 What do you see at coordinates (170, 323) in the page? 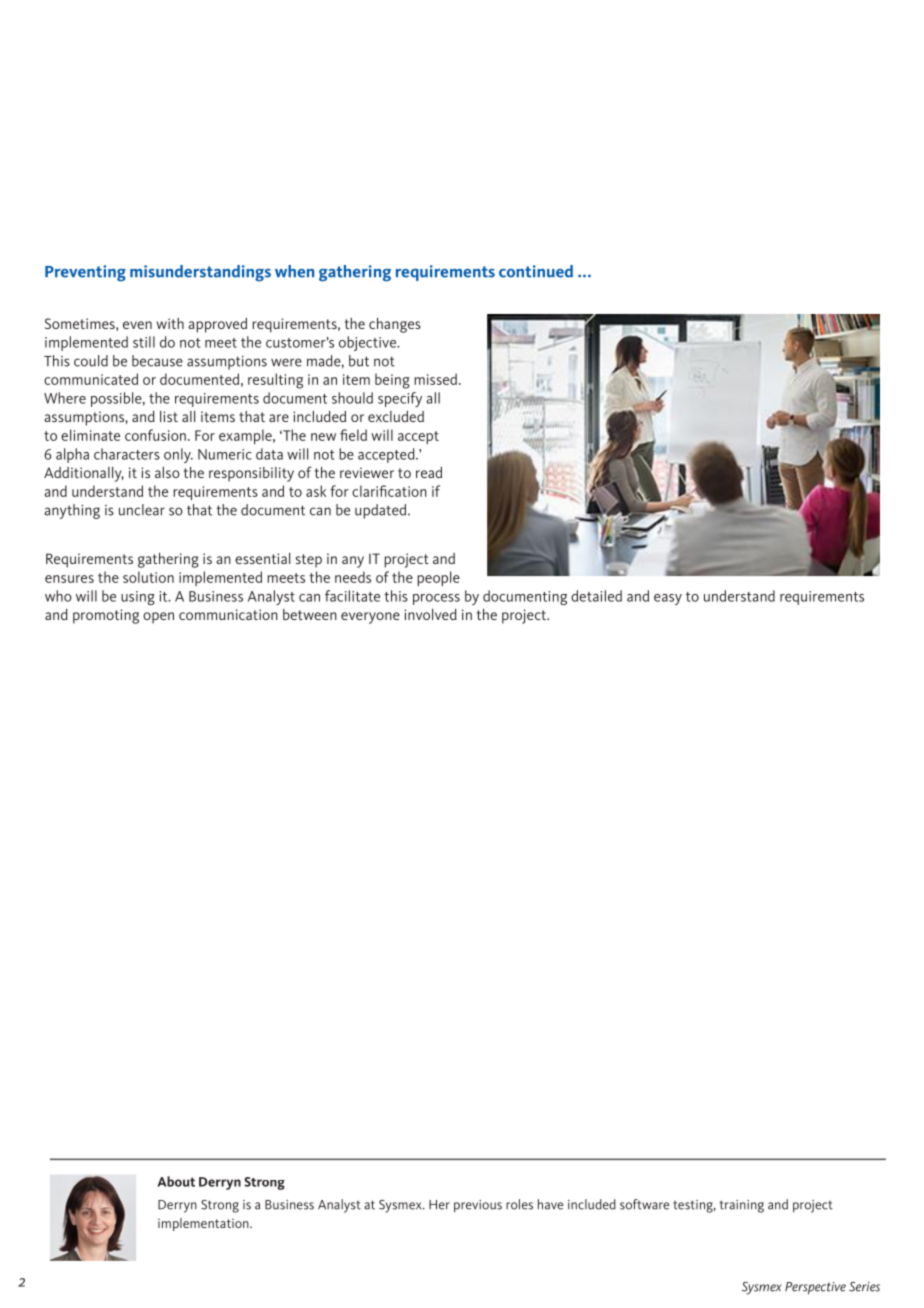
I see `with` at bounding box center [170, 323].
